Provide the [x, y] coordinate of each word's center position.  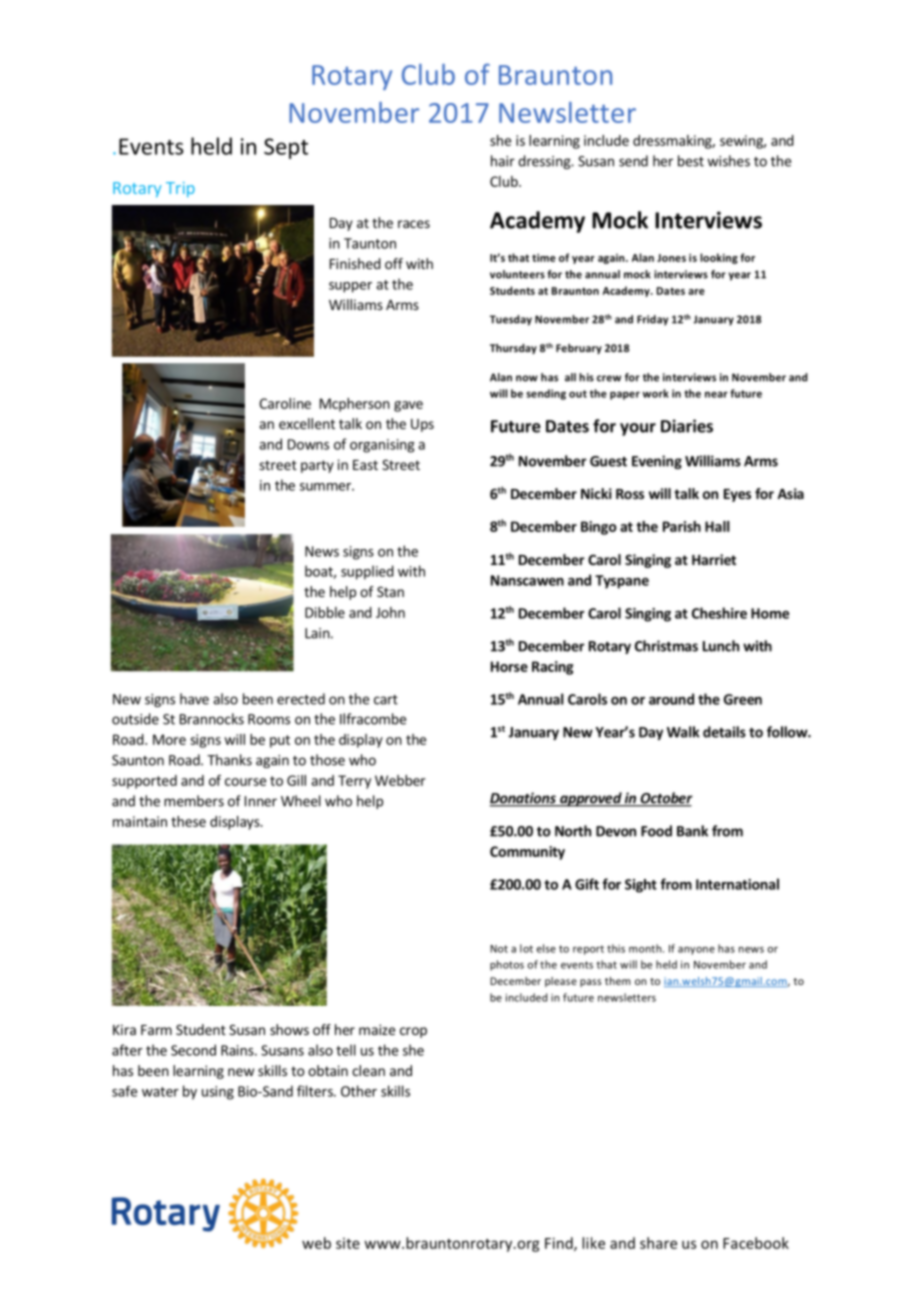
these [188, 821]
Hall [717, 526]
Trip [180, 189]
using [218, 1093]
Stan [390, 591]
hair [503, 161]
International [737, 884]
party [317, 466]
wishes [728, 161]
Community [527, 853]
